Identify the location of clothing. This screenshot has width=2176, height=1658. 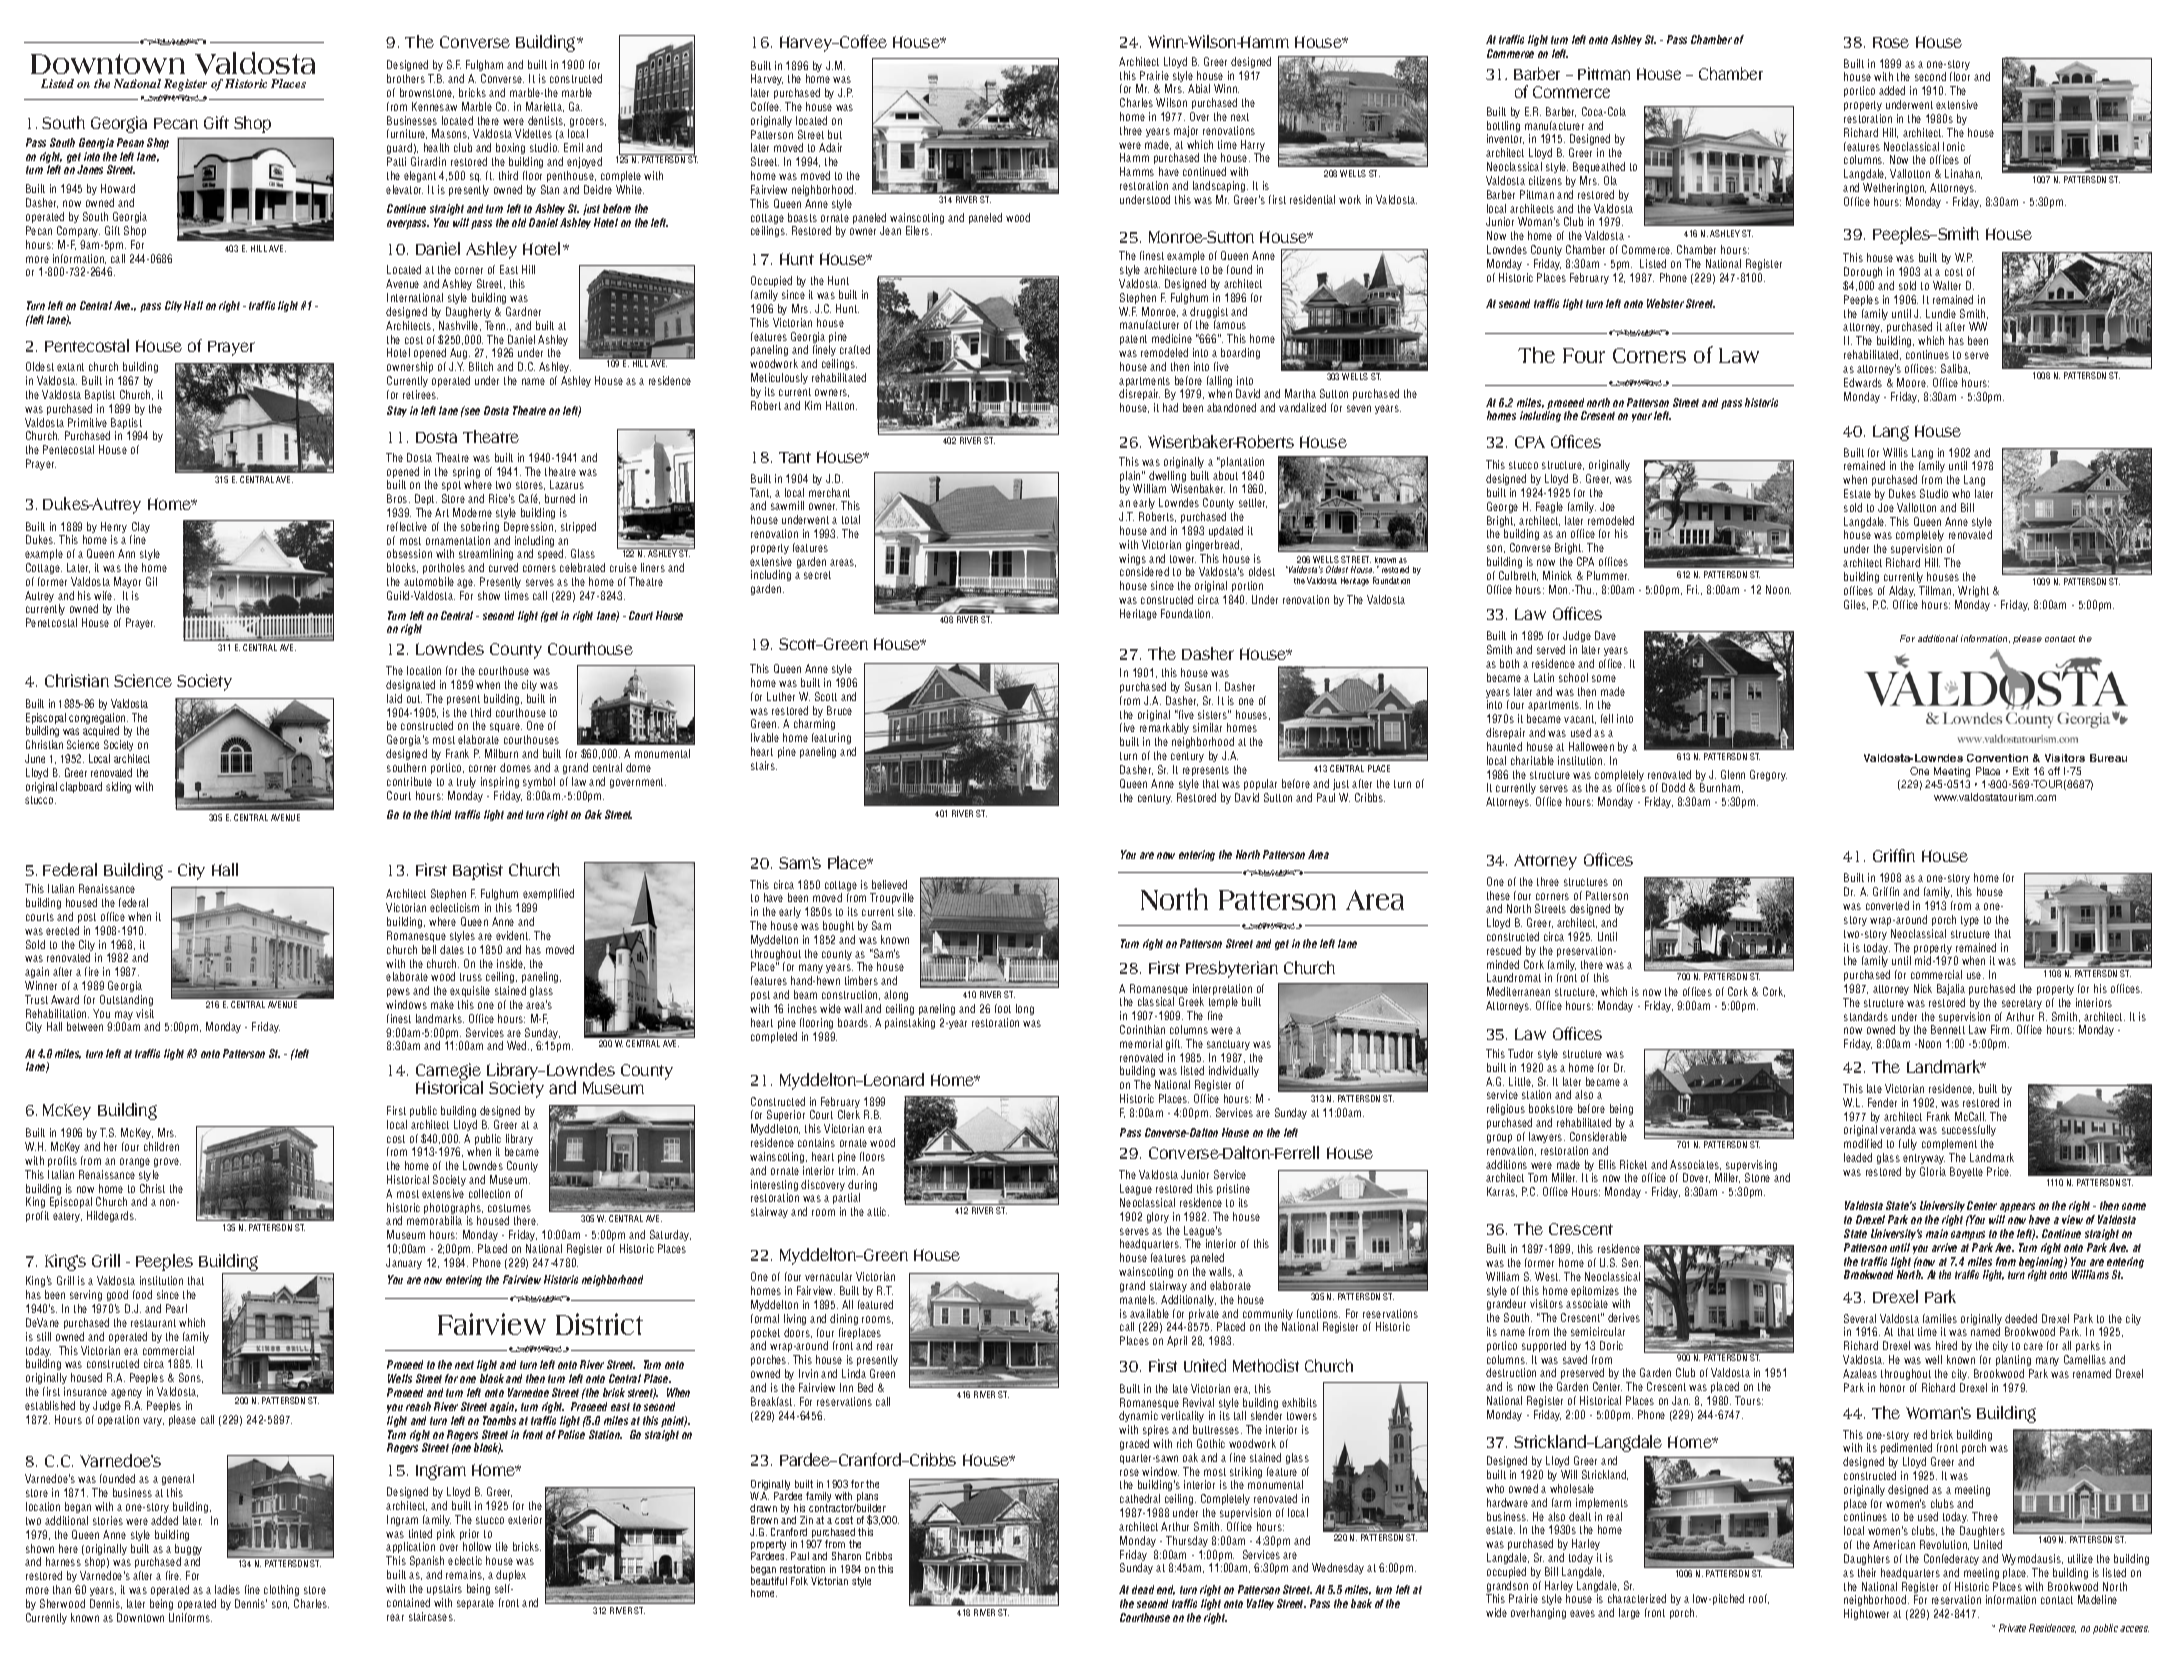
(281, 1590).
